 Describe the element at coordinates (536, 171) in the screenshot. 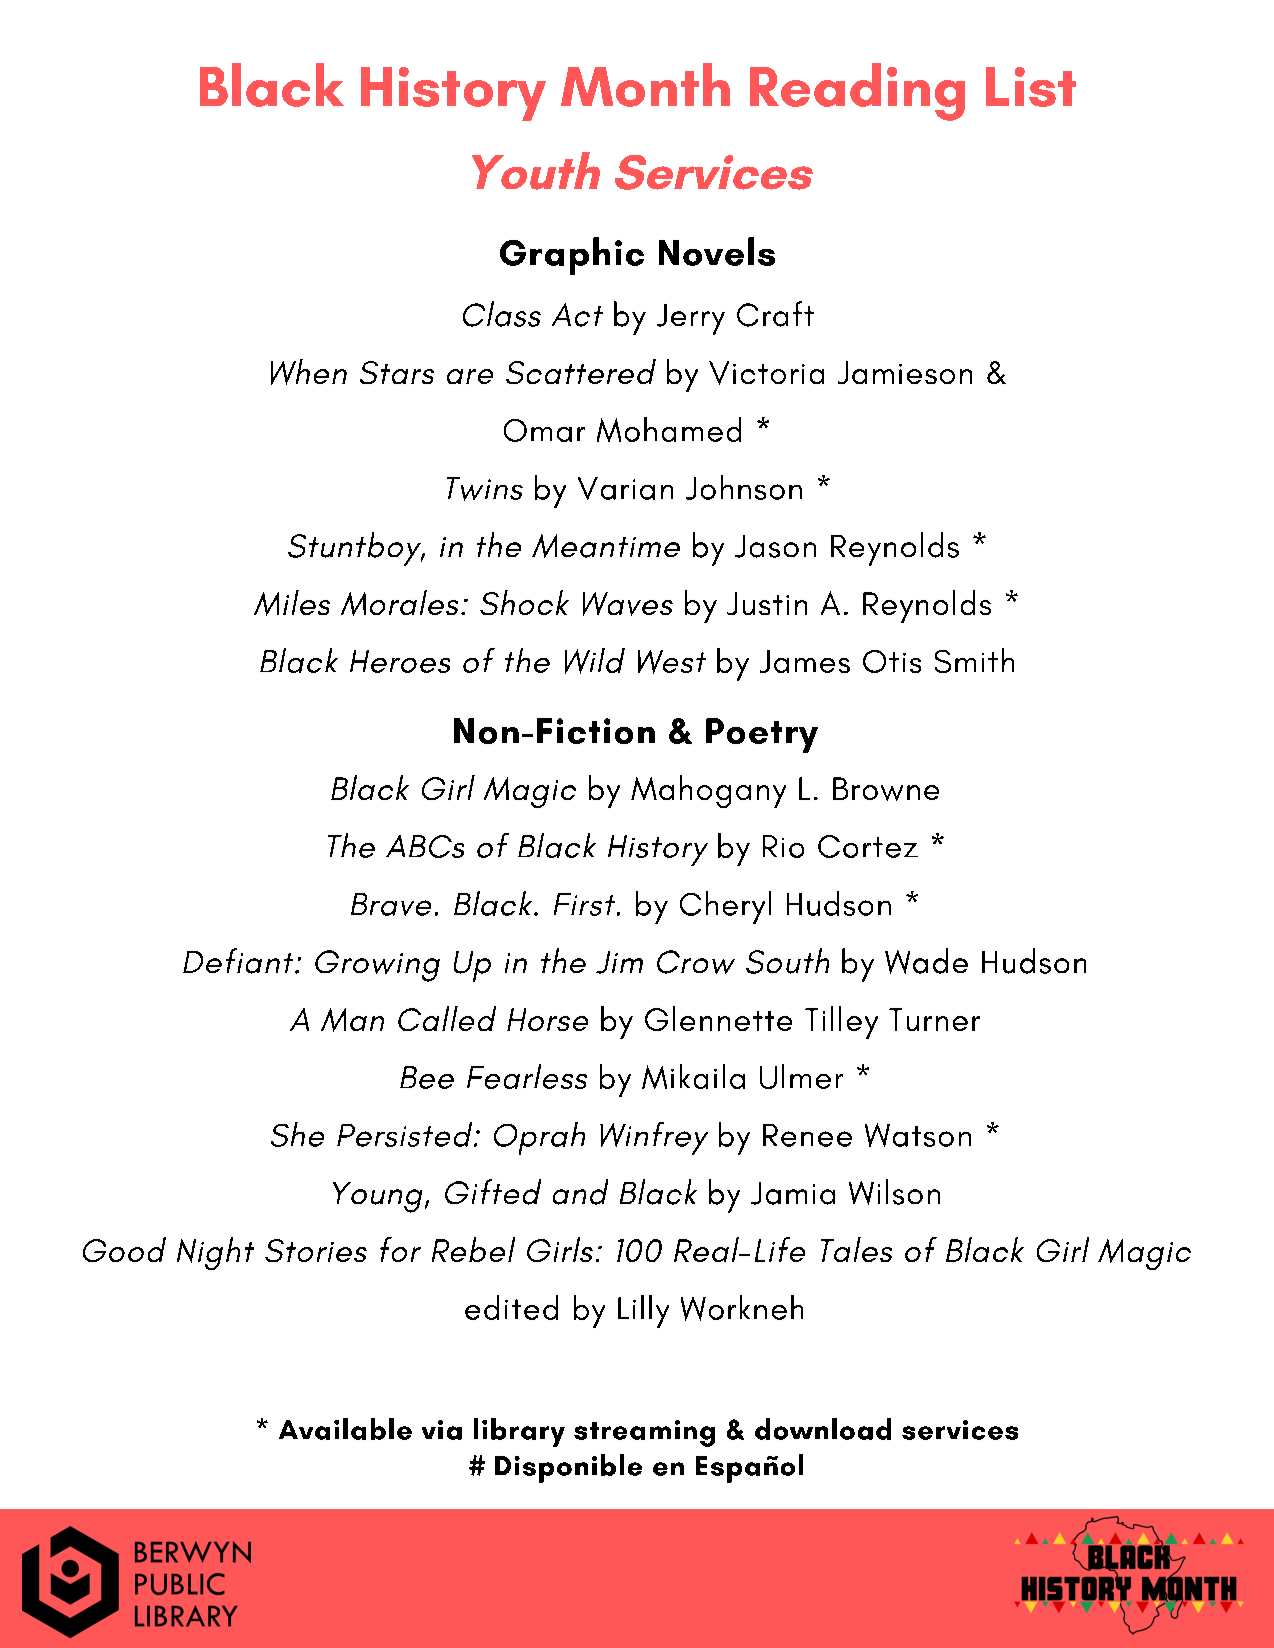

I see `Youth` at that location.
